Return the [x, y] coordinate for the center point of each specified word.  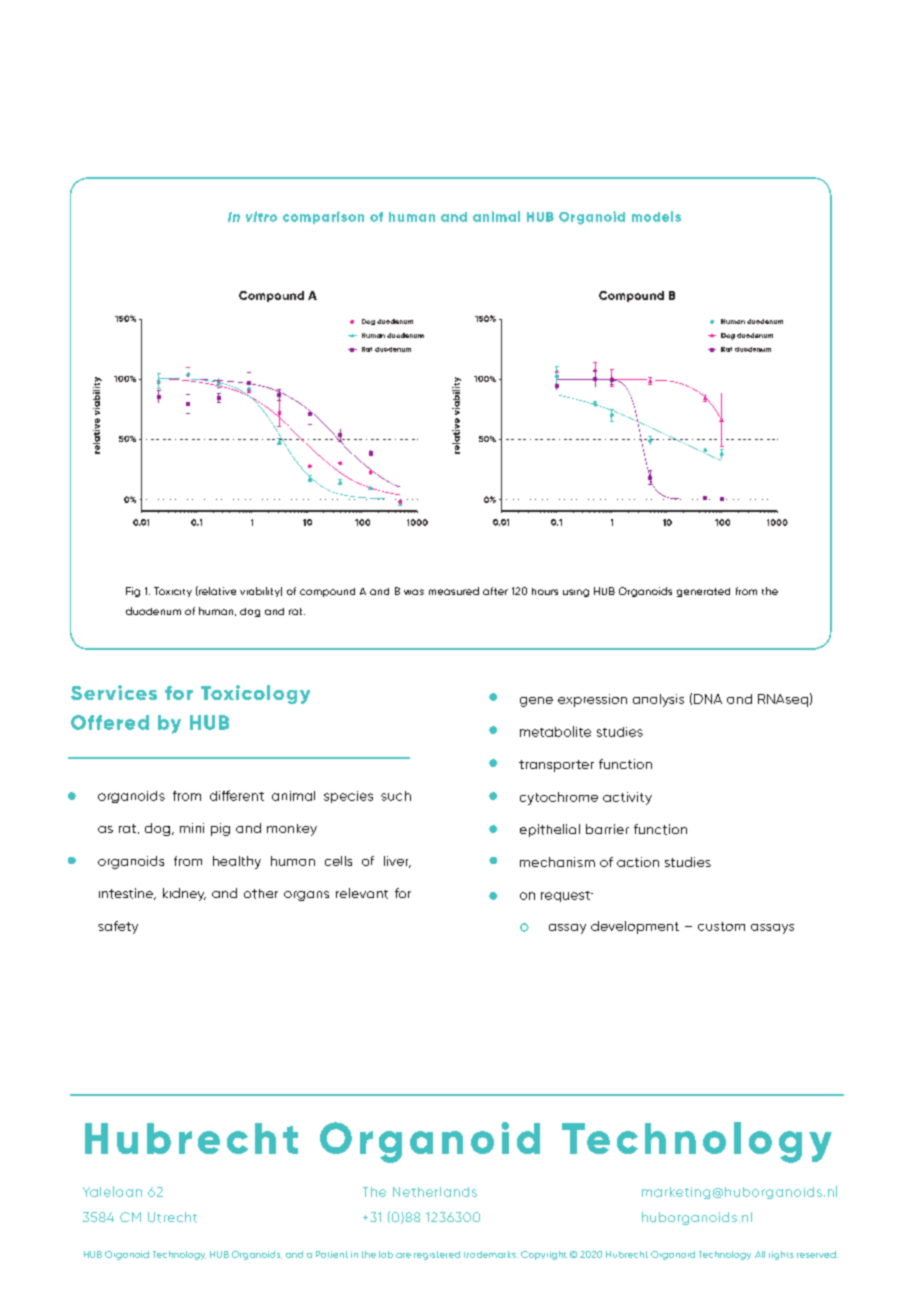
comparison [323, 217]
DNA [708, 699]
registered [437, 1255]
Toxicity [173, 592]
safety [118, 927]
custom [721, 926]
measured [454, 591]
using [576, 593]
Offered [110, 722]
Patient [332, 1254]
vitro [261, 216]
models [656, 216]
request [566, 896]
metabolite [555, 731]
